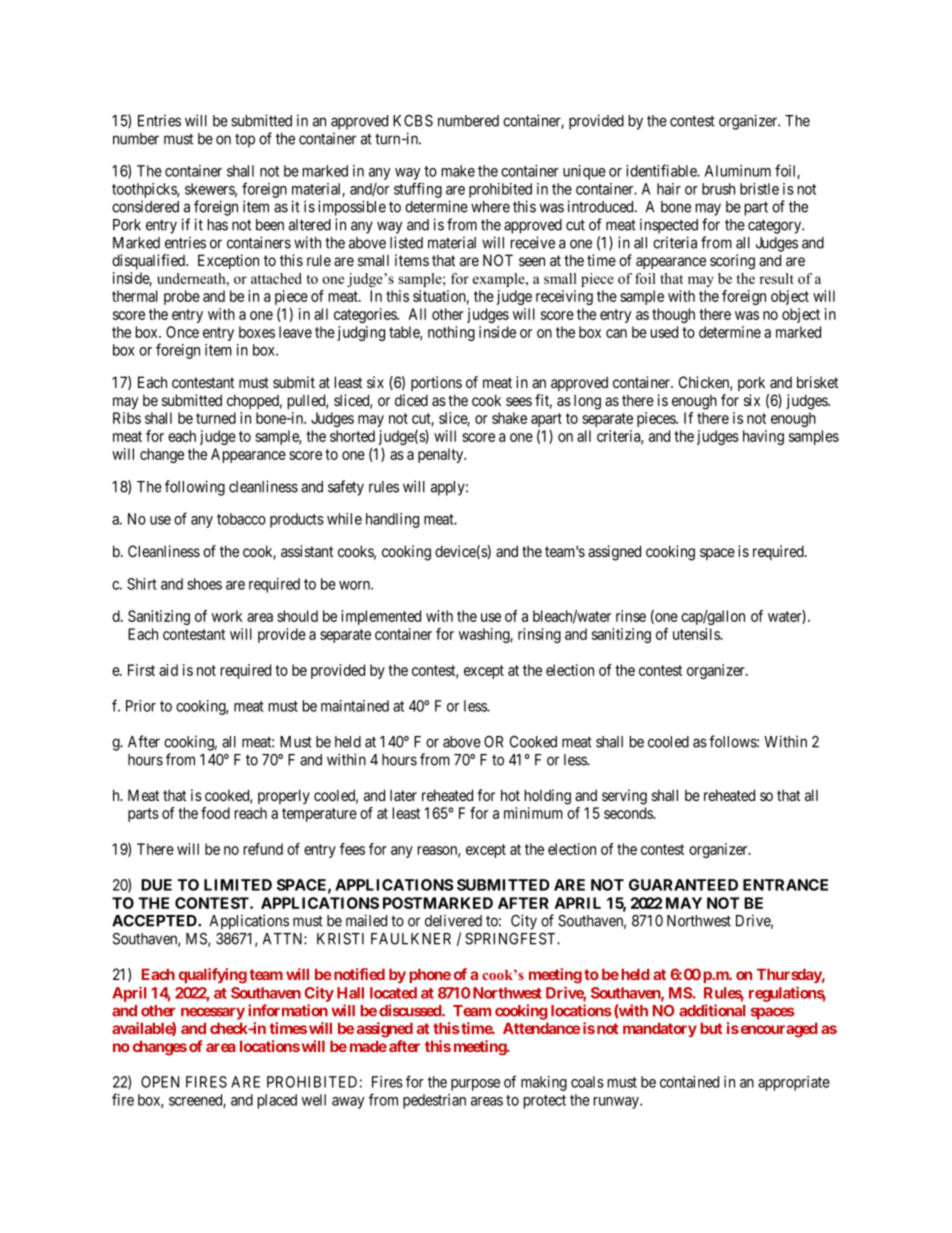  Describe the element at coordinates (160, 1082) in the document. I see `OPEN` at that location.
